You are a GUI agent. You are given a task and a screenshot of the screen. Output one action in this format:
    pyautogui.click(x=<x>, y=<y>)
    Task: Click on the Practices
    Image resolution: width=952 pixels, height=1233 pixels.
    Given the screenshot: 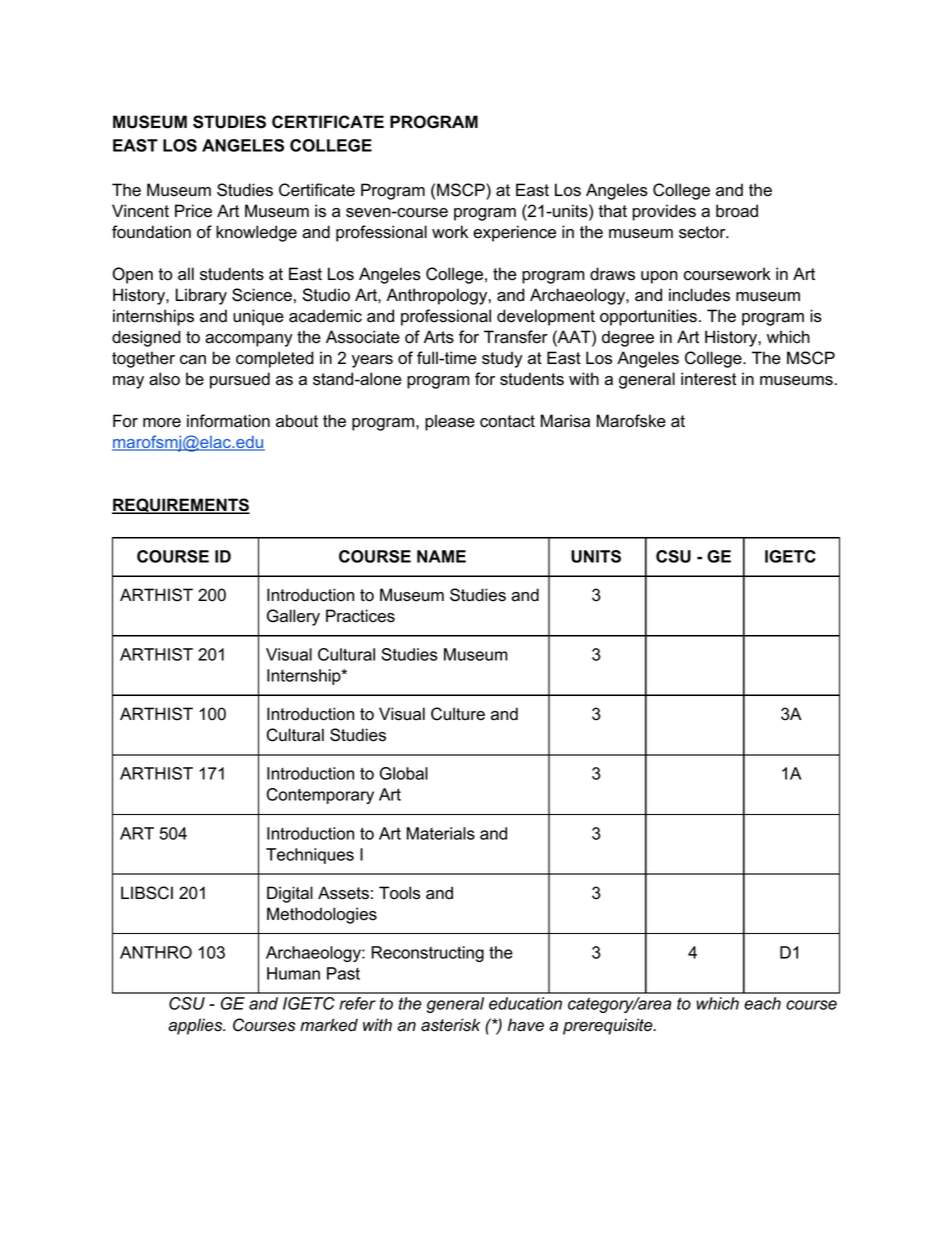 What is the action you would take?
    pyautogui.click(x=360, y=616)
